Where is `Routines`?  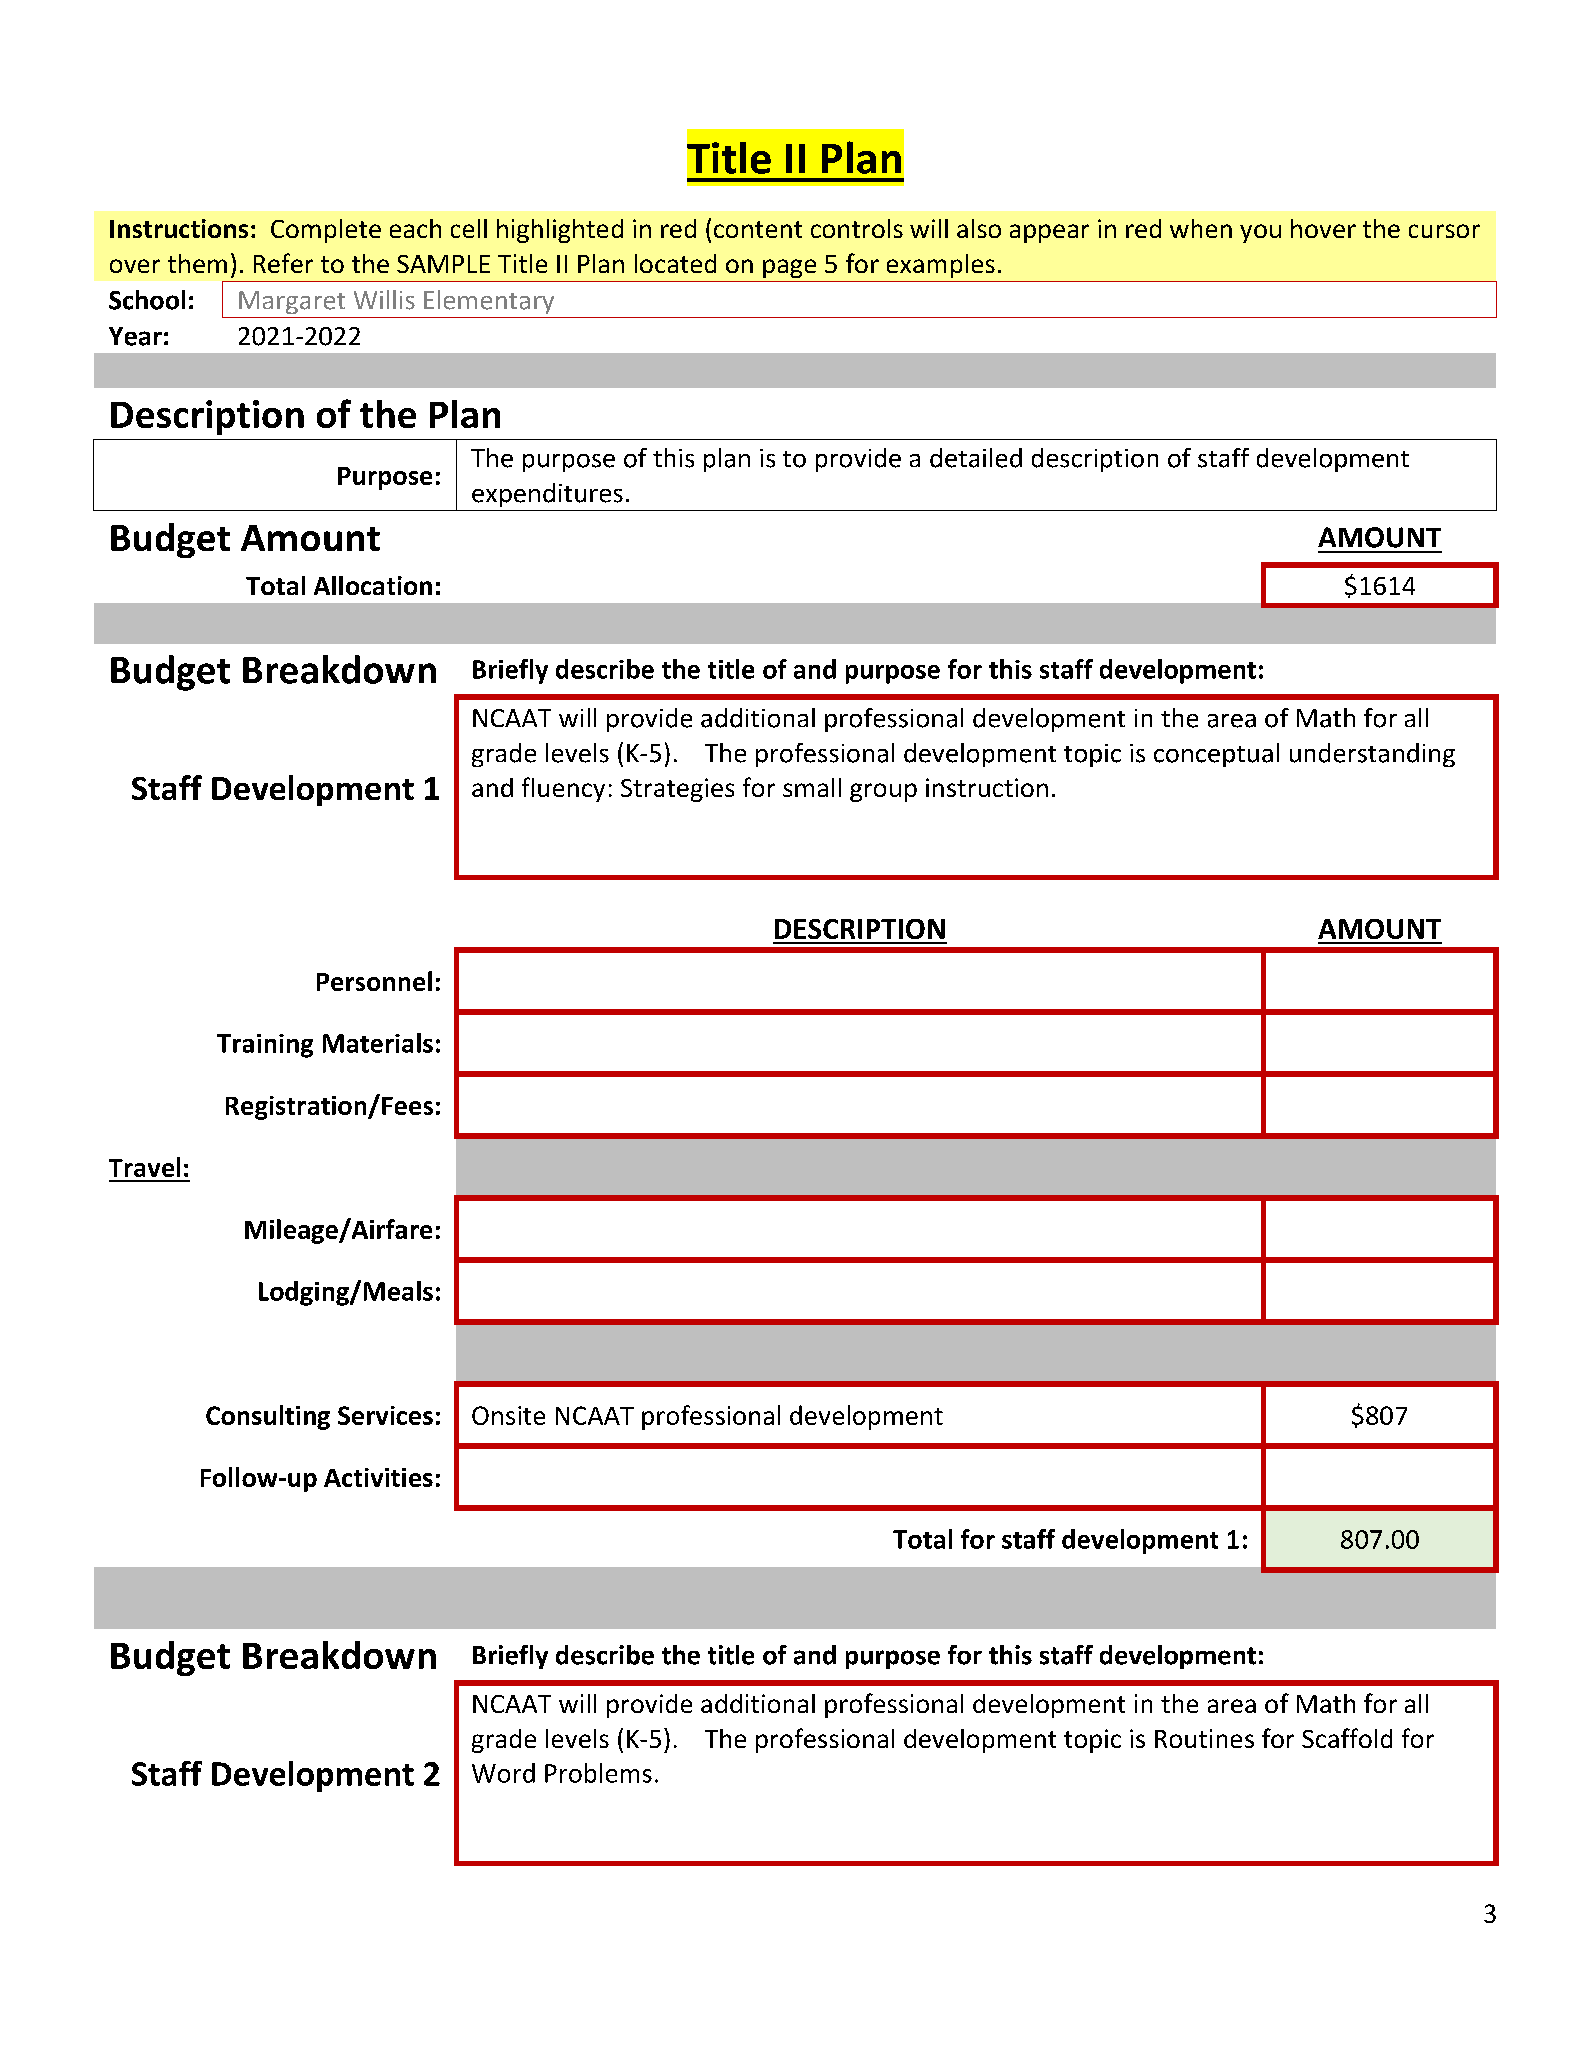 Routines is located at coordinates (1204, 1738).
